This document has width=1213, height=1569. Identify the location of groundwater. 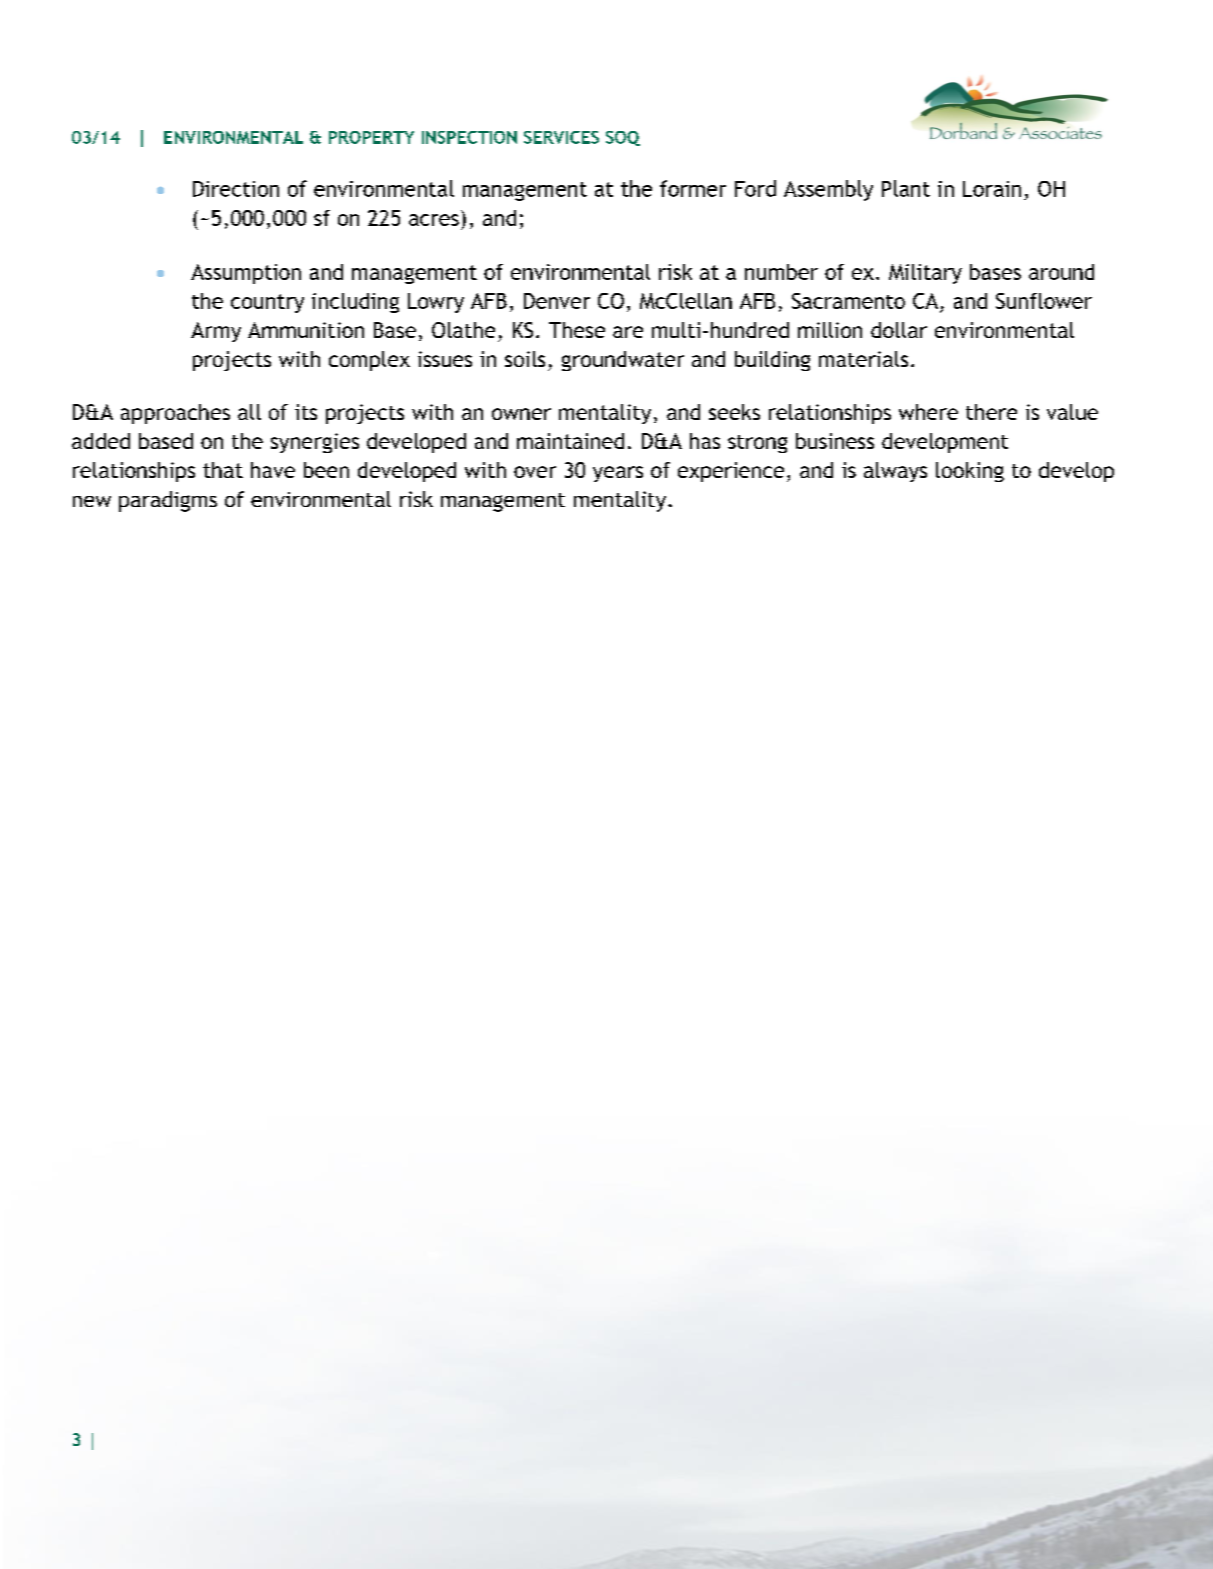
(623, 361).
